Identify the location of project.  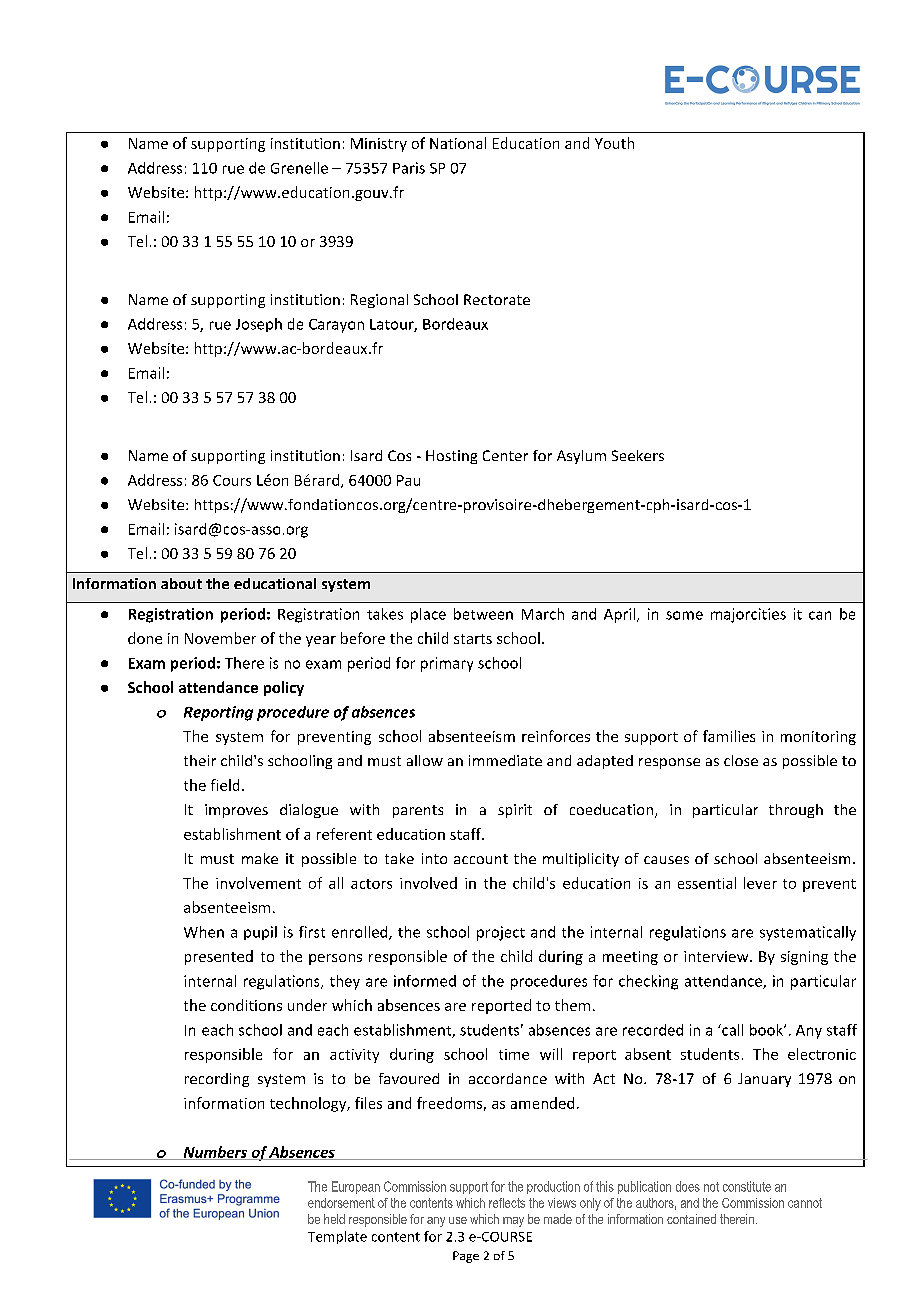
(501, 933).
